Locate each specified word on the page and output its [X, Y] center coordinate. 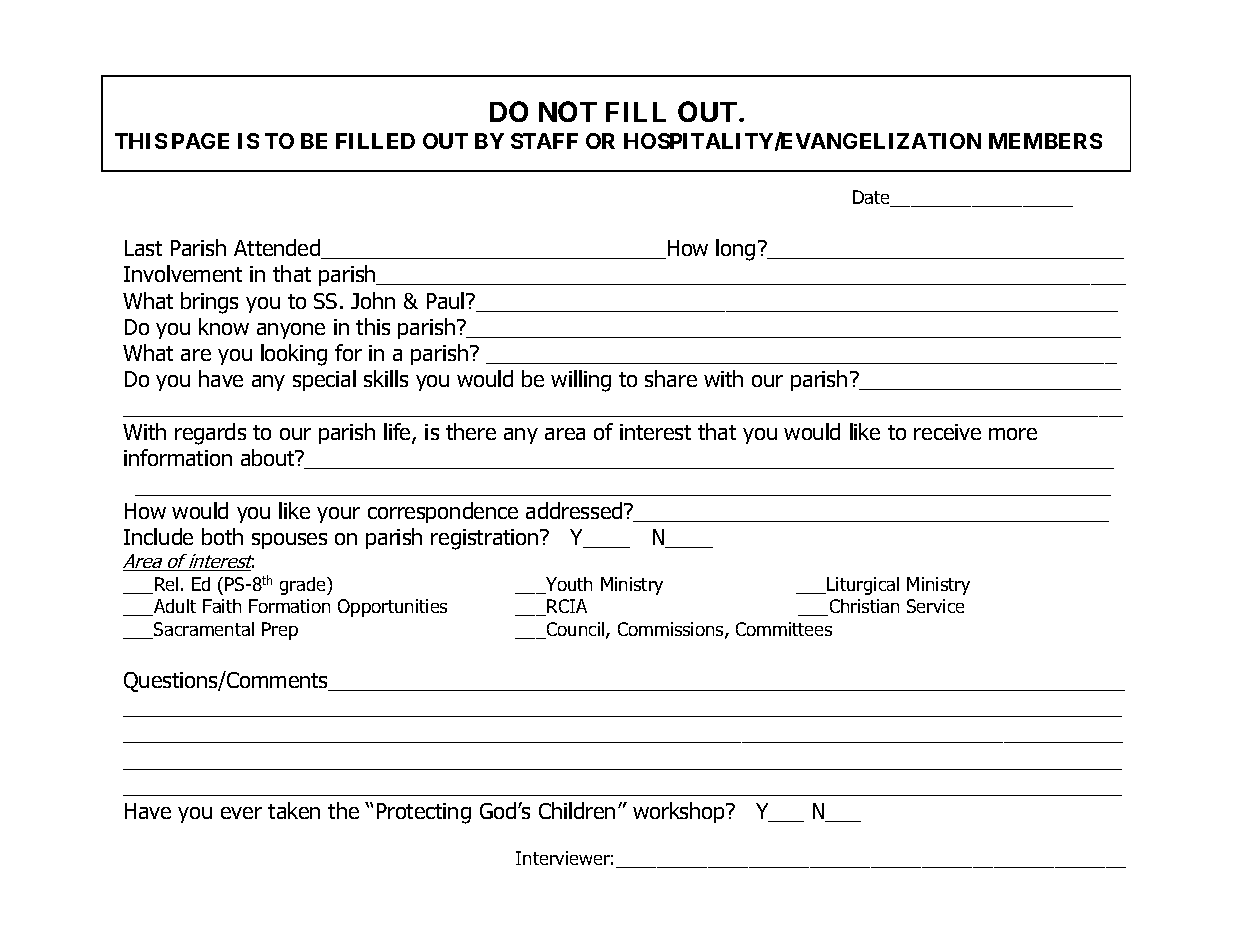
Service [935, 606]
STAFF [544, 141]
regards [210, 434]
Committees [784, 629]
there [471, 431]
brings [209, 303]
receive [947, 432]
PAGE [200, 141]
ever [241, 813]
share [671, 378]
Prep [280, 631]
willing [581, 381]
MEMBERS [1045, 141]
